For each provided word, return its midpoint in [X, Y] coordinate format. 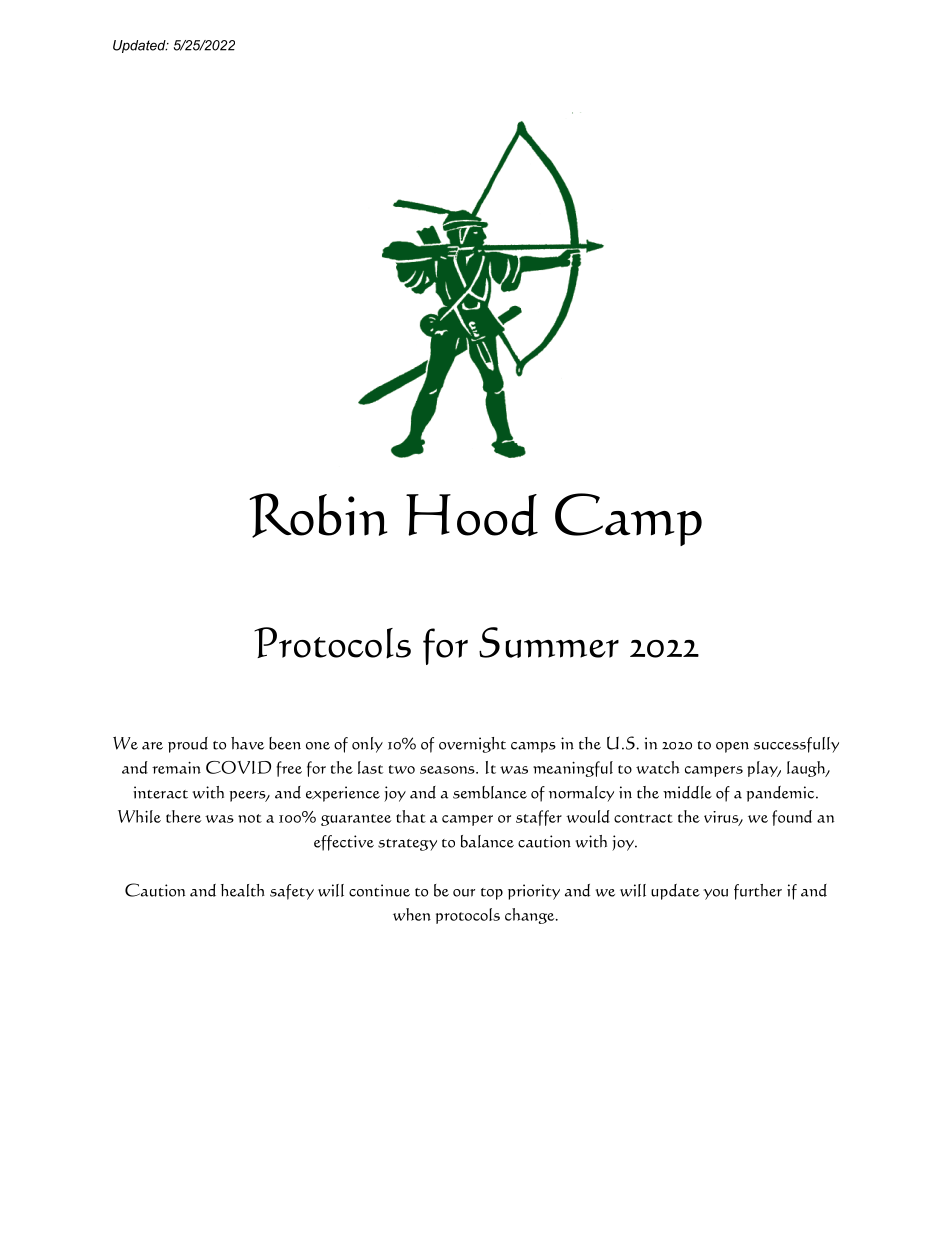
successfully [796, 745]
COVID [238, 767]
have [247, 743]
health [243, 890]
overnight [472, 745]
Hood [472, 515]
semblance [490, 792]
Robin [318, 515]
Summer [549, 642]
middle [687, 792]
